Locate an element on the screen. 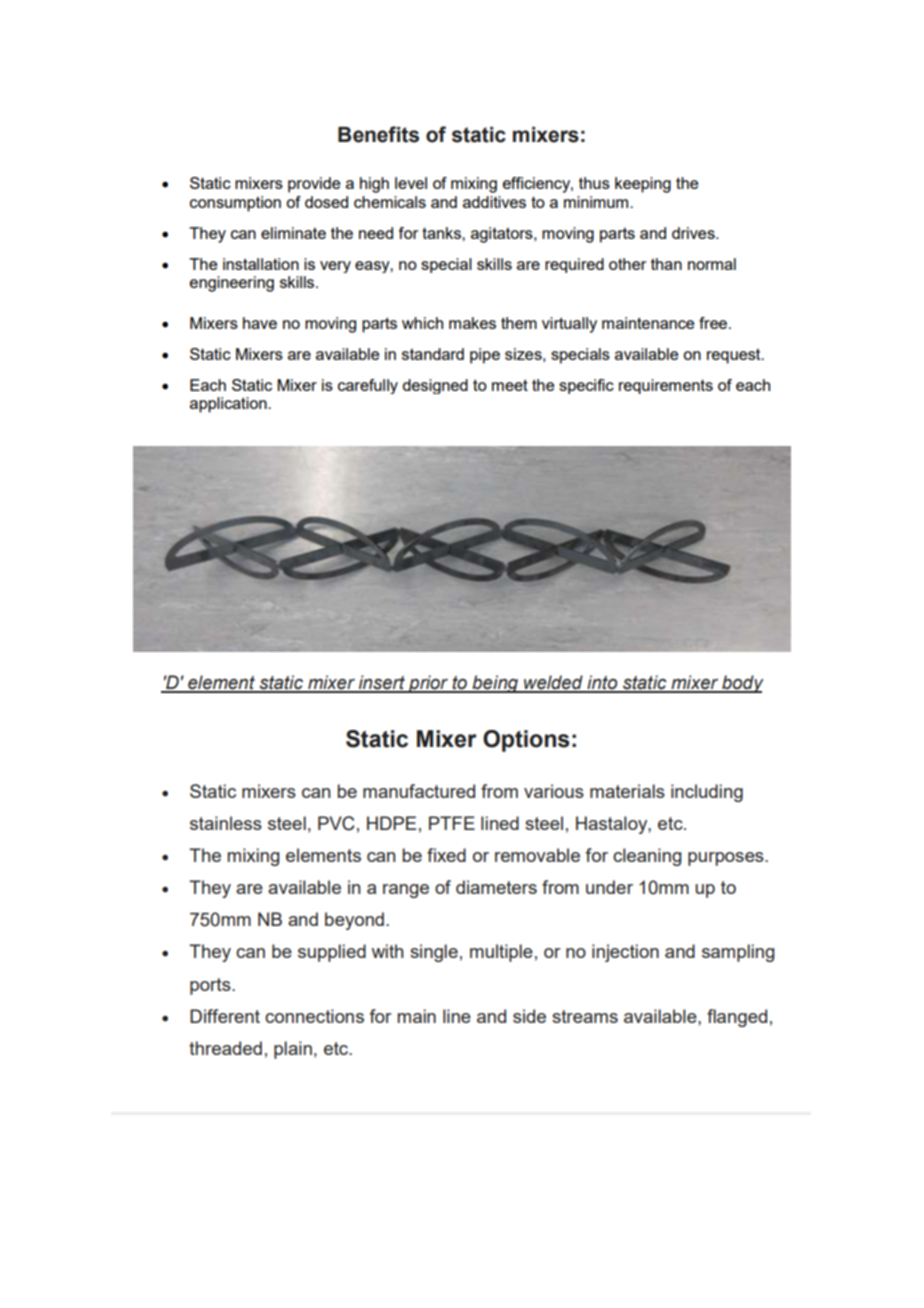 The height and width of the screenshot is (1308, 924). pipe is located at coordinates (485, 356).
